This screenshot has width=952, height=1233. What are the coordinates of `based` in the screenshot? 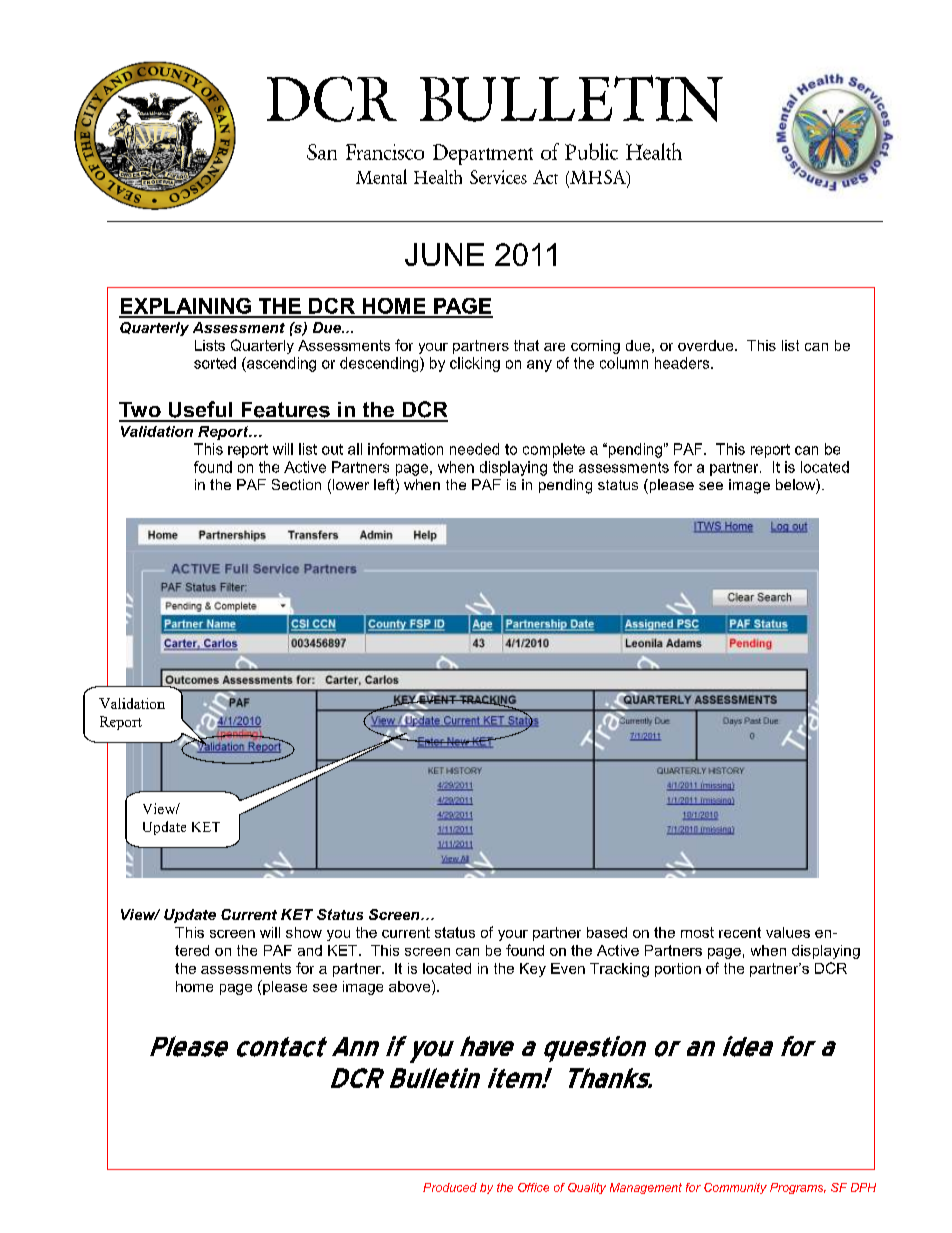 It's located at (607, 932).
